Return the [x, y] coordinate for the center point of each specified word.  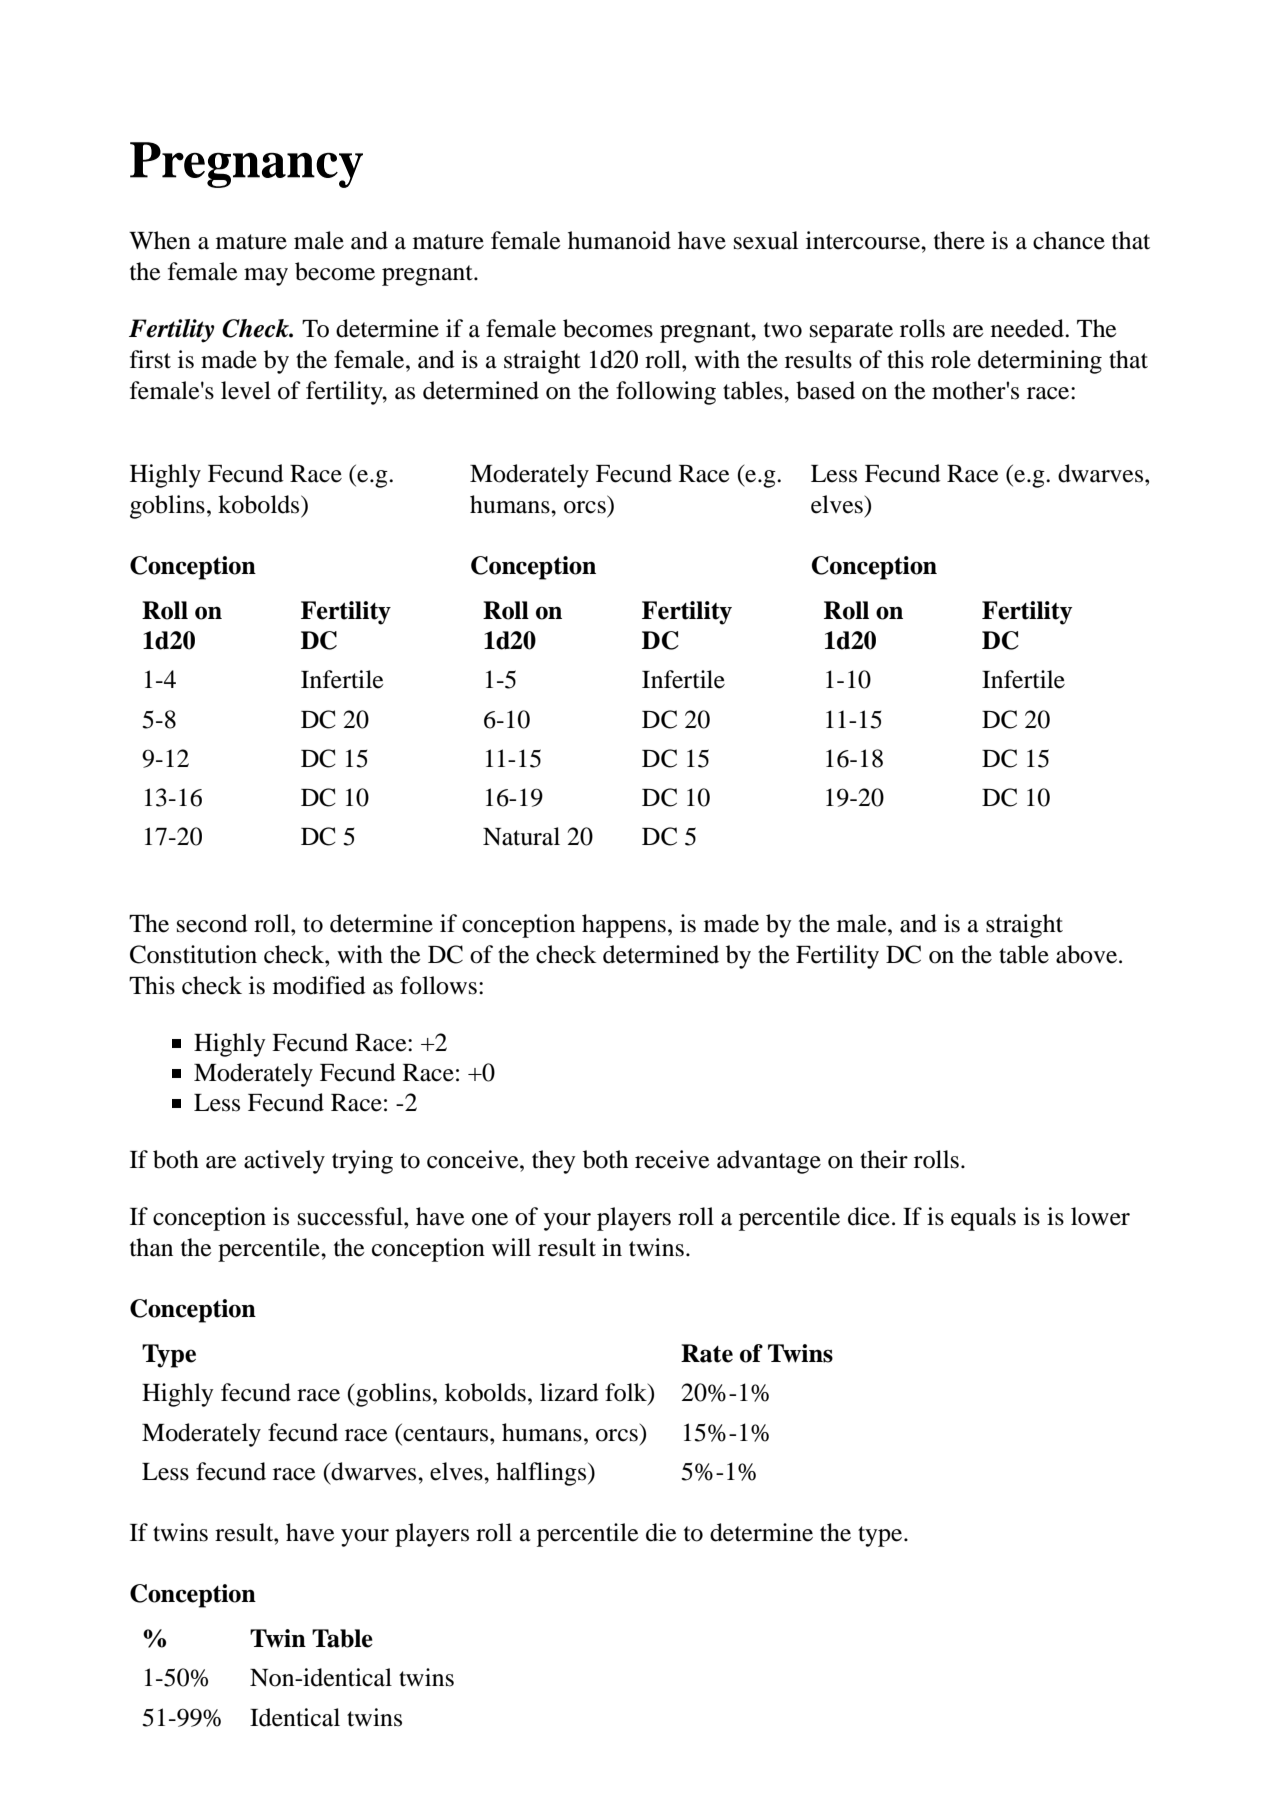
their [884, 1159]
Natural [521, 836]
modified [319, 985]
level [246, 390]
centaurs [446, 1432]
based [825, 390]
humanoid [619, 240]
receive [672, 1159]
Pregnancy [246, 165]
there [959, 240]
